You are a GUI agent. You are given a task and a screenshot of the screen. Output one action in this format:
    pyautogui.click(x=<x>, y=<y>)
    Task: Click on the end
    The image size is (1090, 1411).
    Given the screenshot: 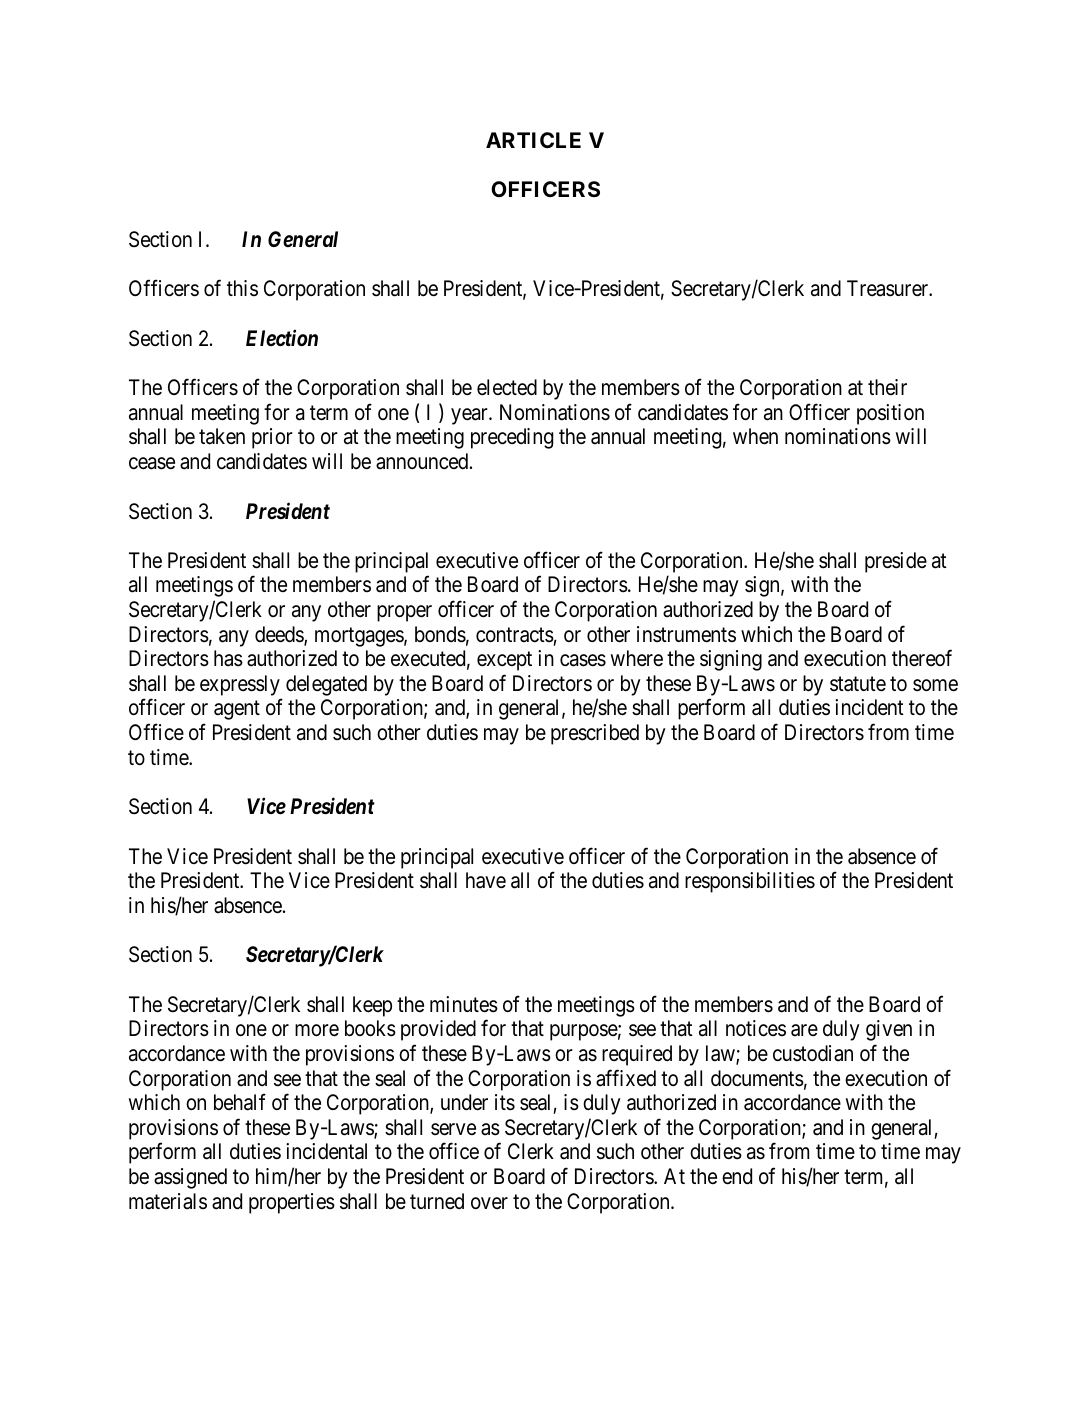 What is the action you would take?
    pyautogui.click(x=737, y=1176)
